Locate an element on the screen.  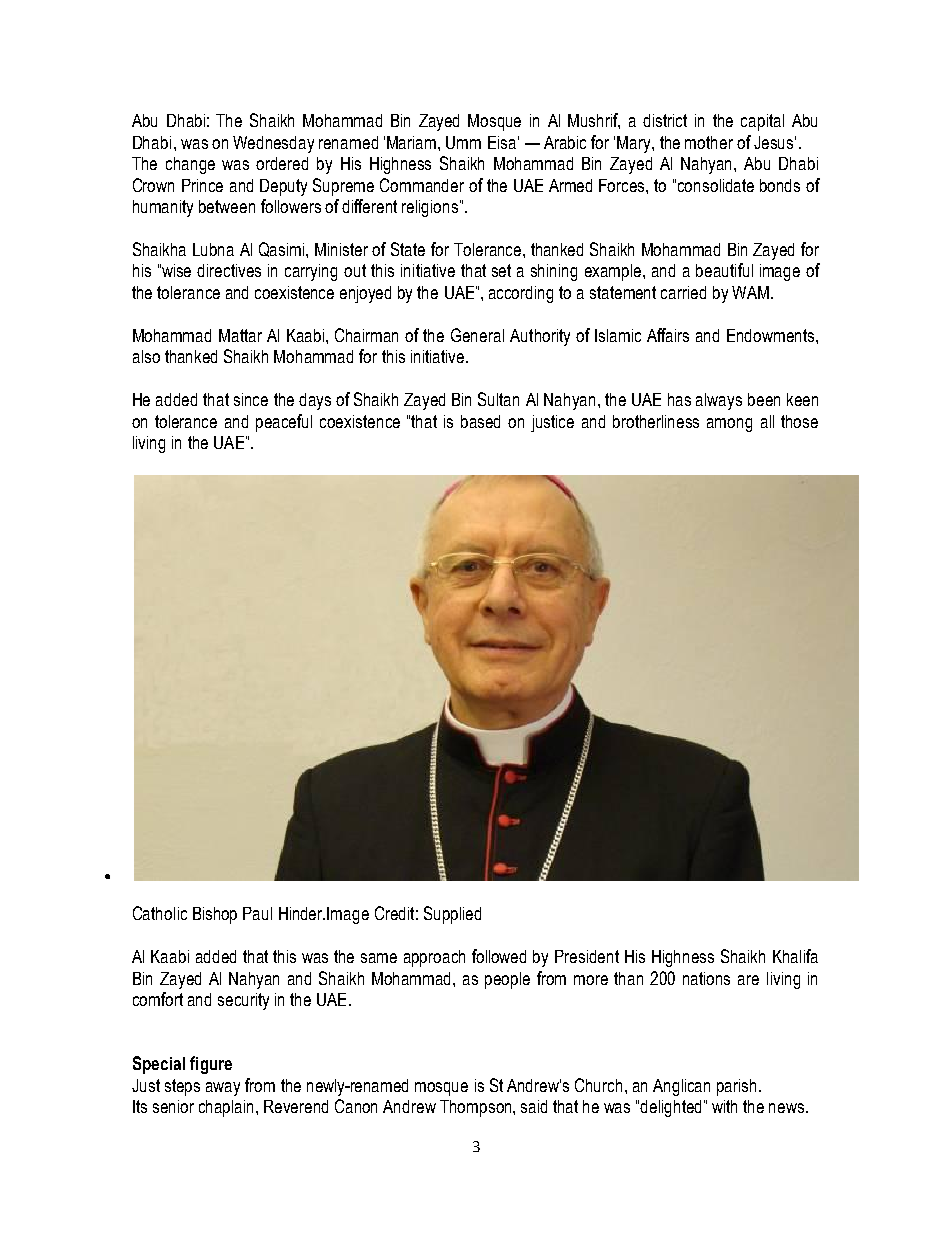
Thompson is located at coordinates (477, 1108).
